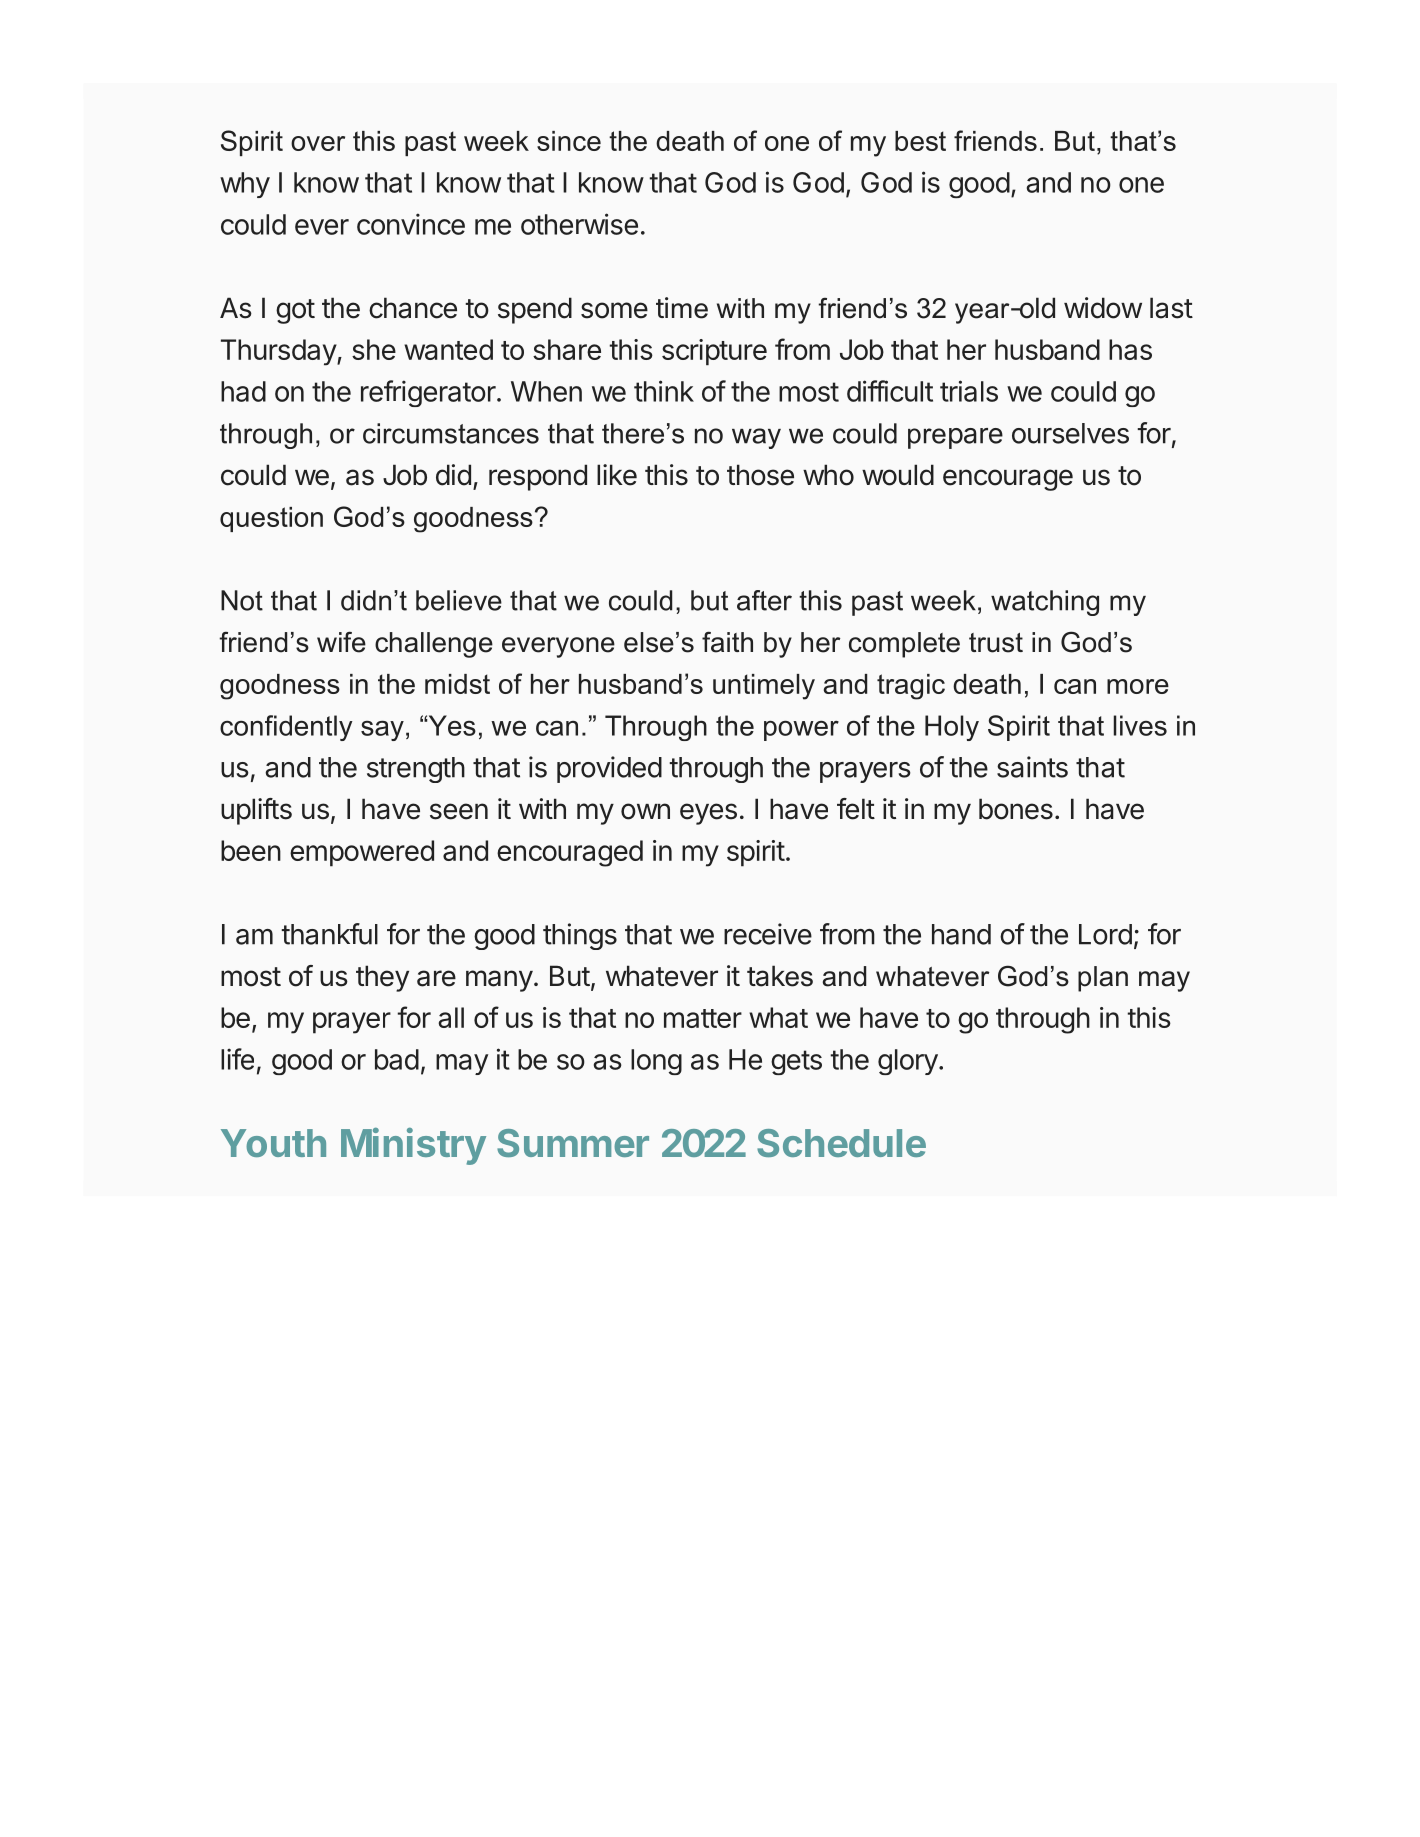 The image size is (1420, 1837). What do you see at coordinates (996, 643) in the screenshot?
I see `trust` at bounding box center [996, 643].
